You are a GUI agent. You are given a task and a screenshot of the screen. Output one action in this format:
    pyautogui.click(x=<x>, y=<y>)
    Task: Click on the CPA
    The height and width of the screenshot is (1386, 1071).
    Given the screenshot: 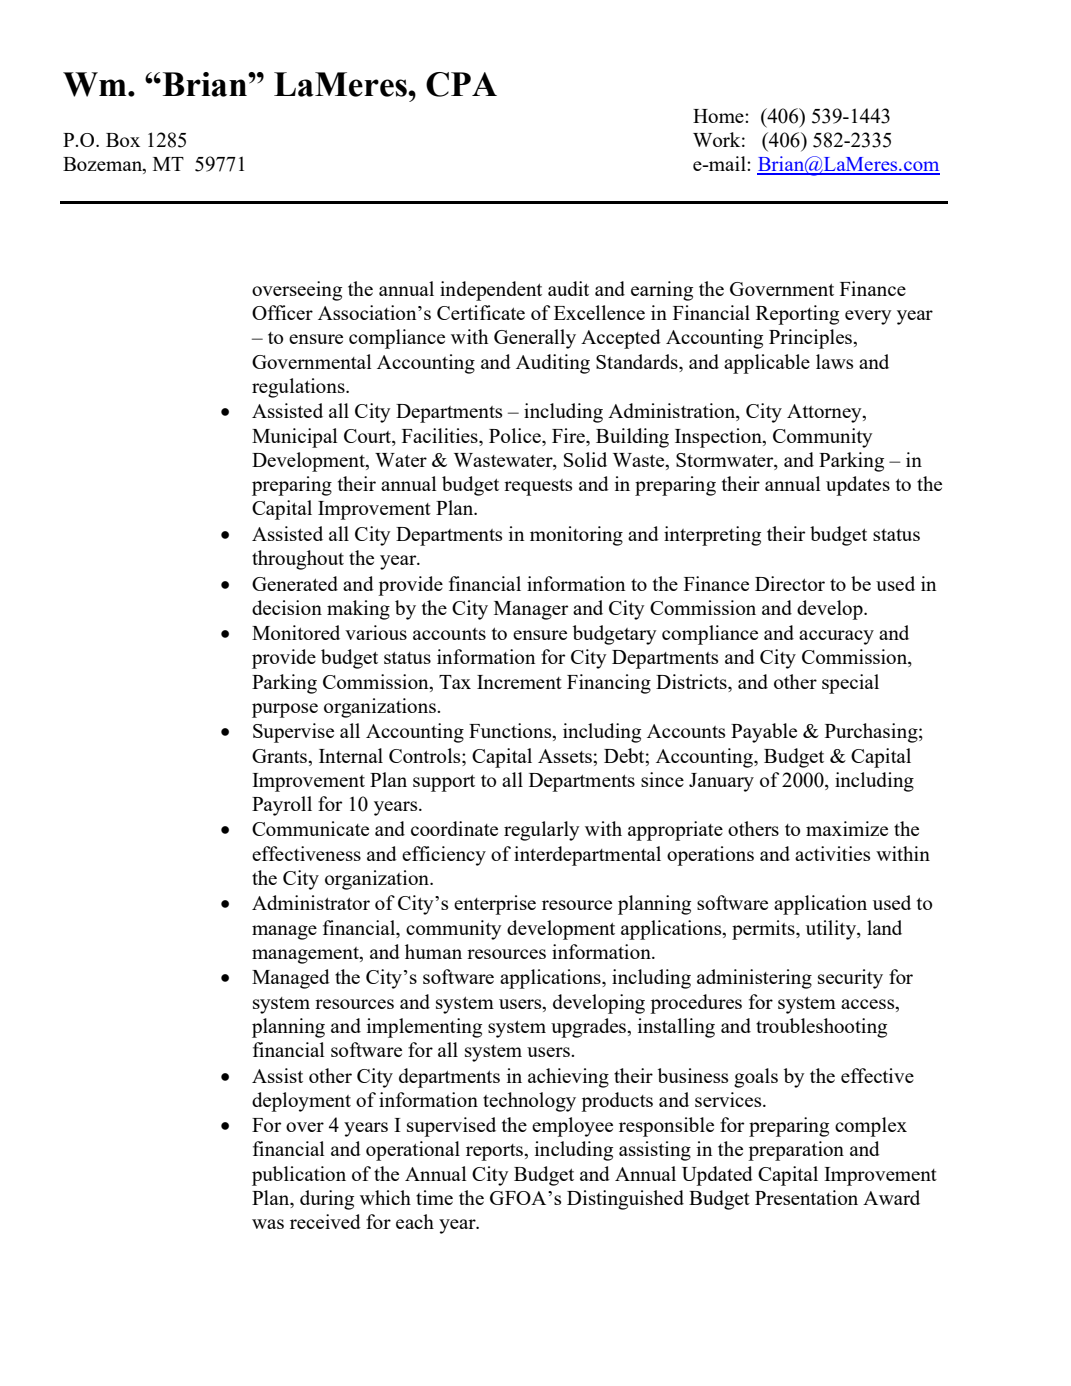 What is the action you would take?
    pyautogui.click(x=461, y=84)
